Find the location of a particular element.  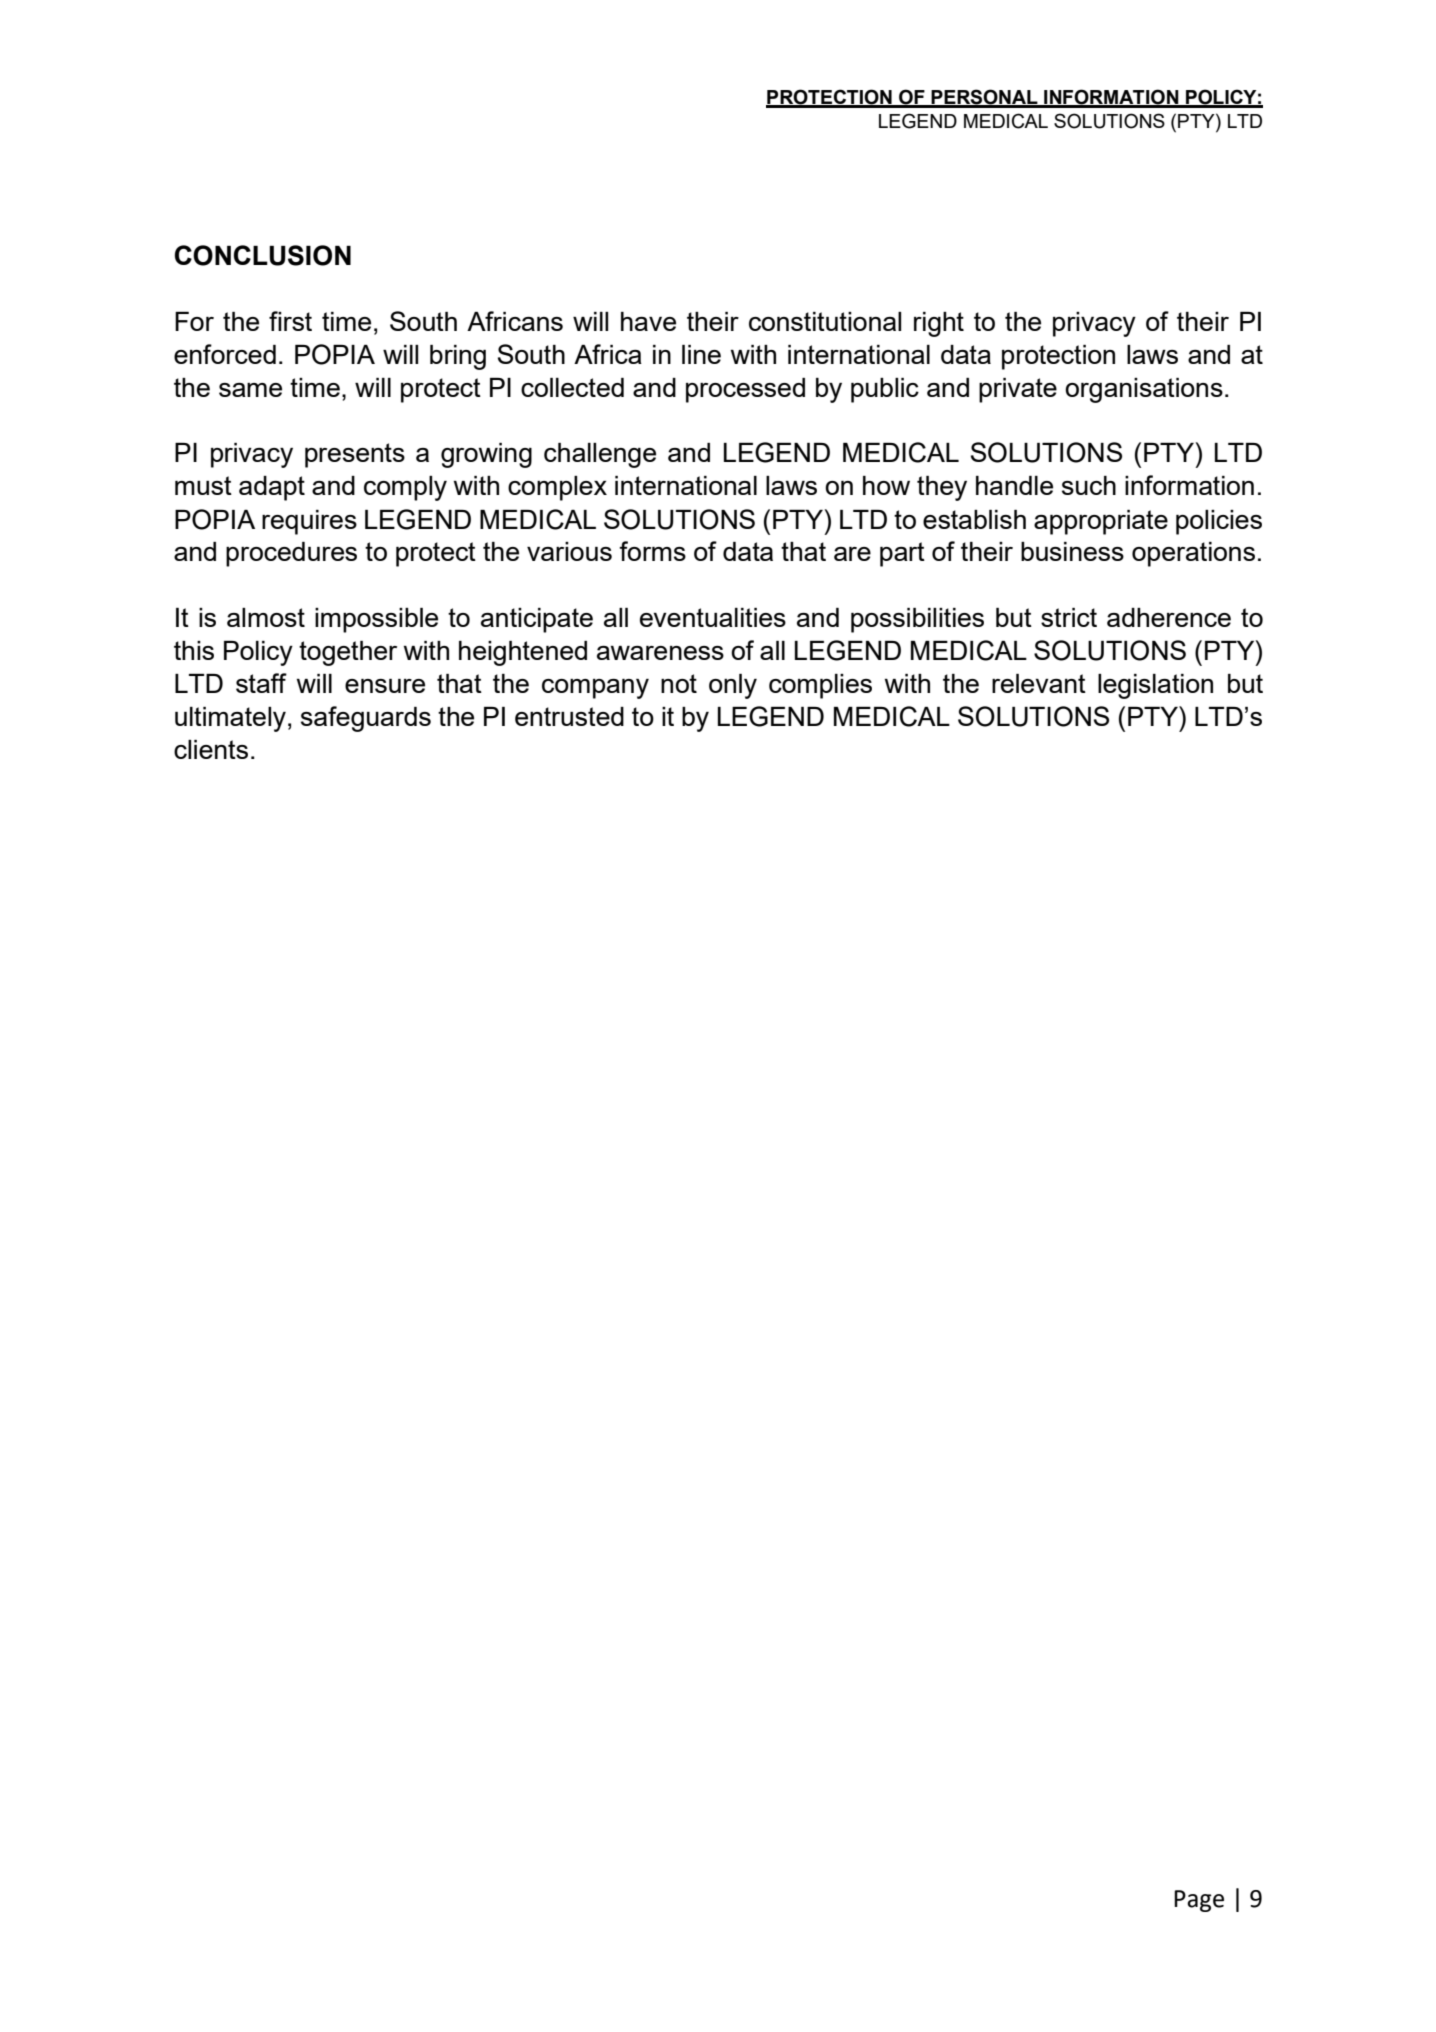

company is located at coordinates (595, 689).
